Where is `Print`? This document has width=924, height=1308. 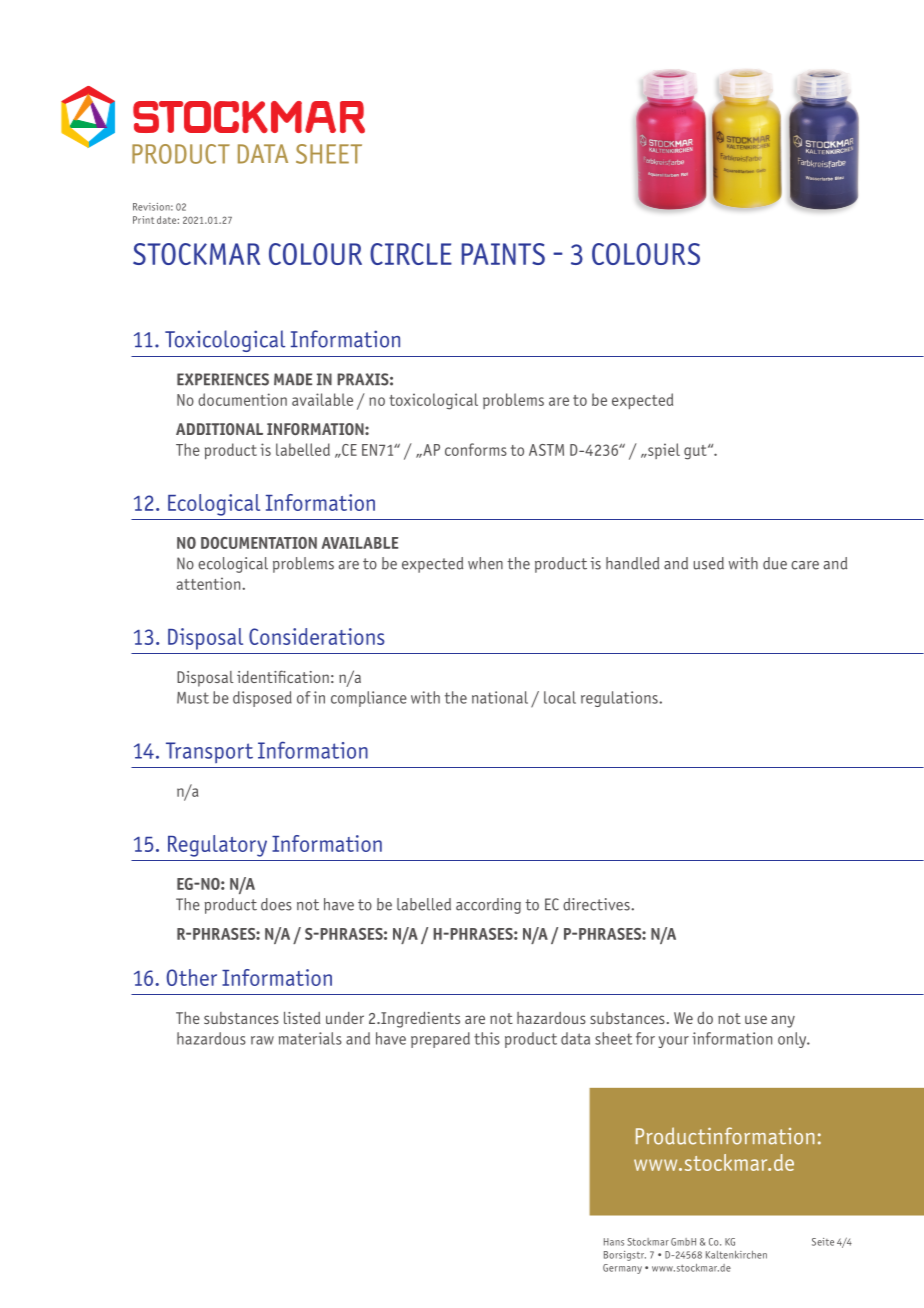 Print is located at coordinates (143, 220).
